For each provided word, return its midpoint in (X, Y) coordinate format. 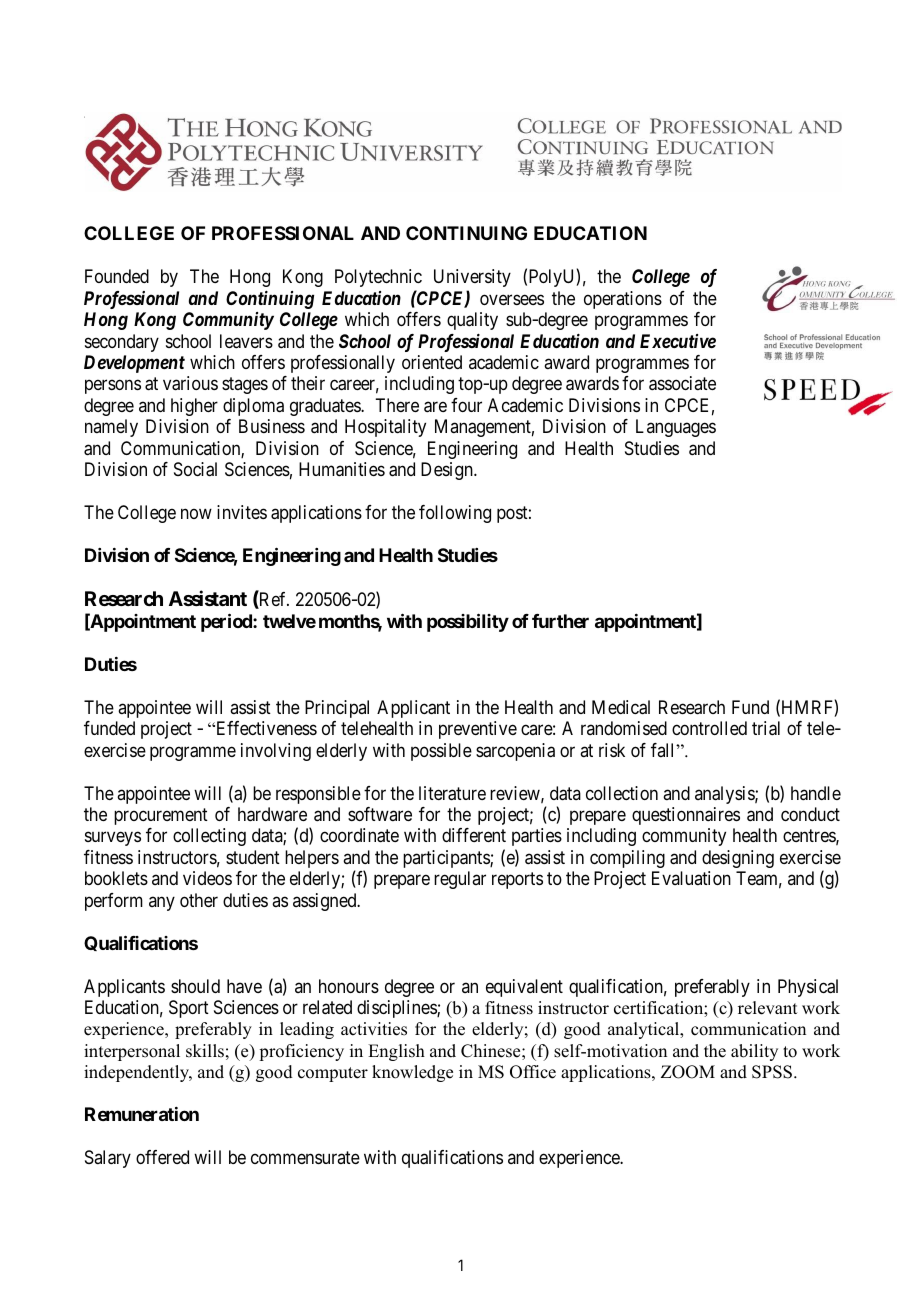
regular (460, 880)
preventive (478, 730)
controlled (709, 728)
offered (162, 1157)
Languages (676, 428)
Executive (678, 341)
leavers (246, 341)
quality (472, 321)
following (455, 514)
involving (276, 752)
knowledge (412, 1073)
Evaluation (691, 878)
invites (242, 512)
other (199, 900)
